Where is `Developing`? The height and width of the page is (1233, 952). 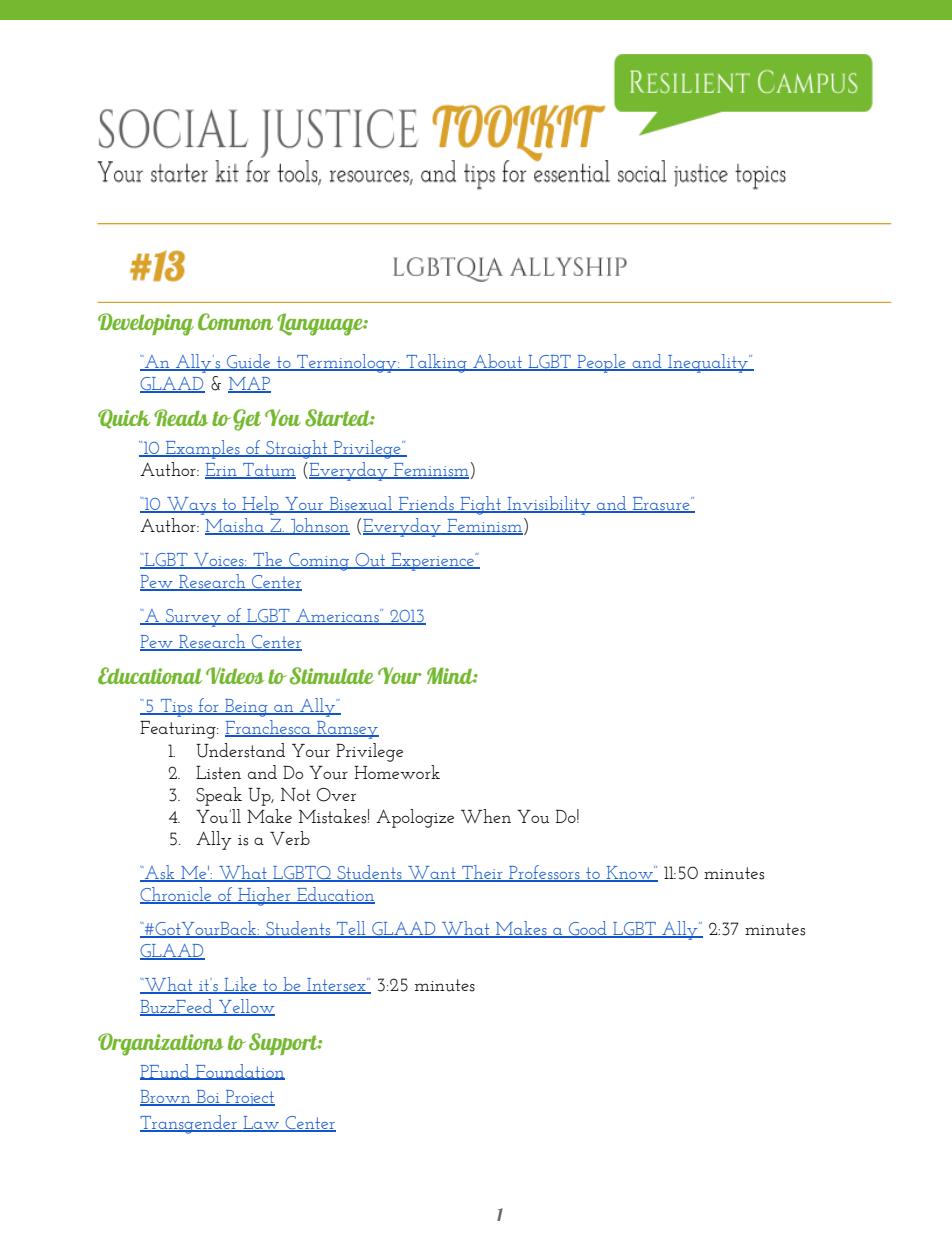 Developing is located at coordinates (146, 324).
